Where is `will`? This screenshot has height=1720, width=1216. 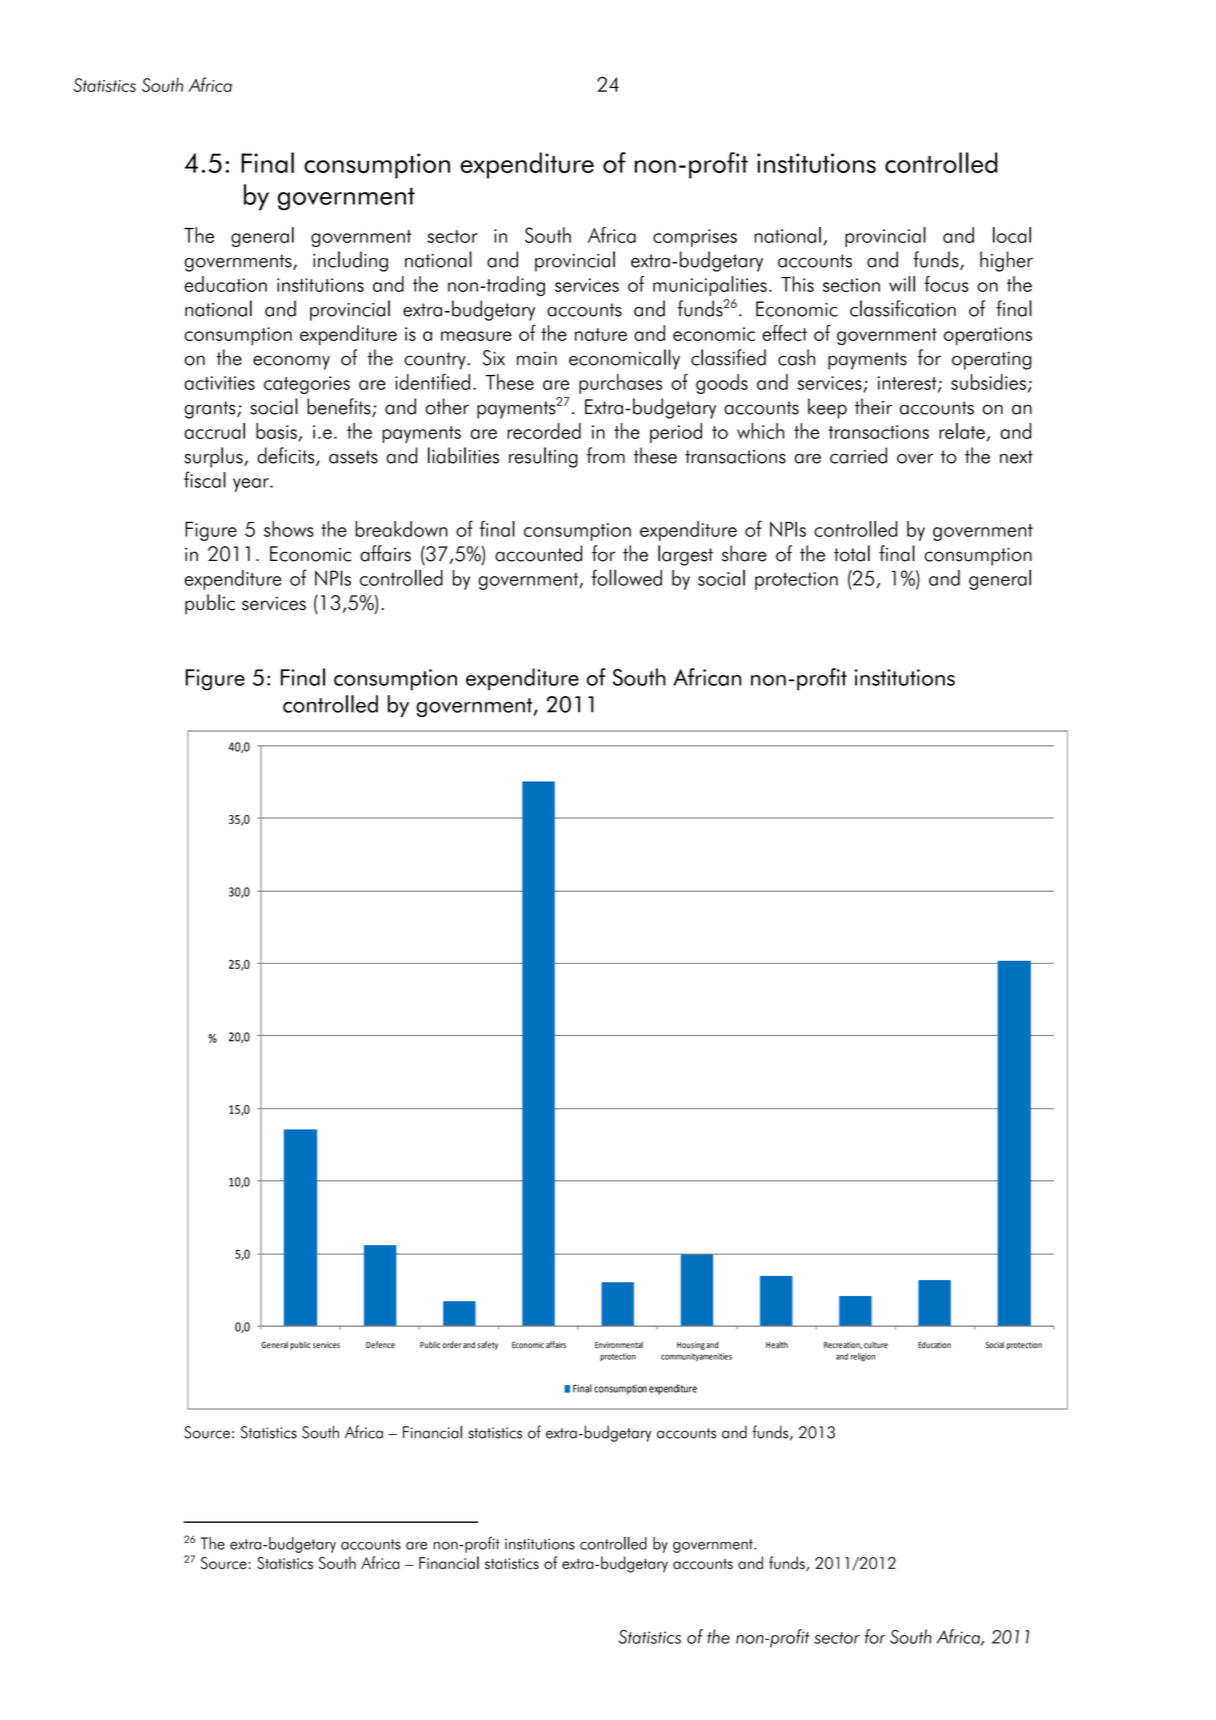
will is located at coordinates (902, 284).
